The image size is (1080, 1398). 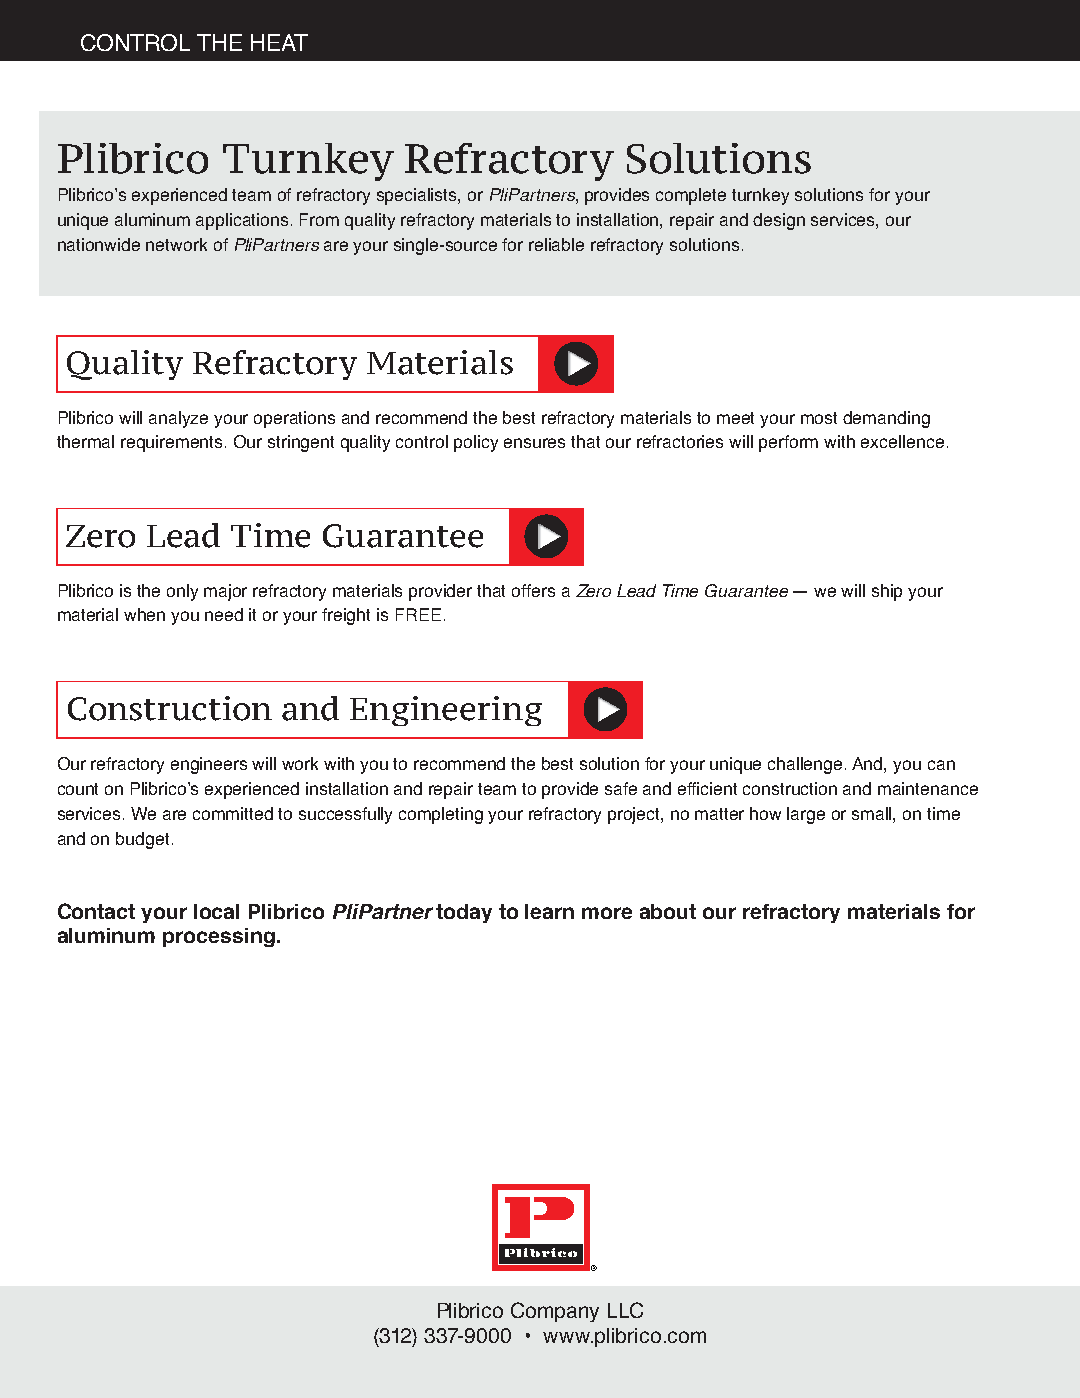 I want to click on nationwide, so click(x=99, y=244).
